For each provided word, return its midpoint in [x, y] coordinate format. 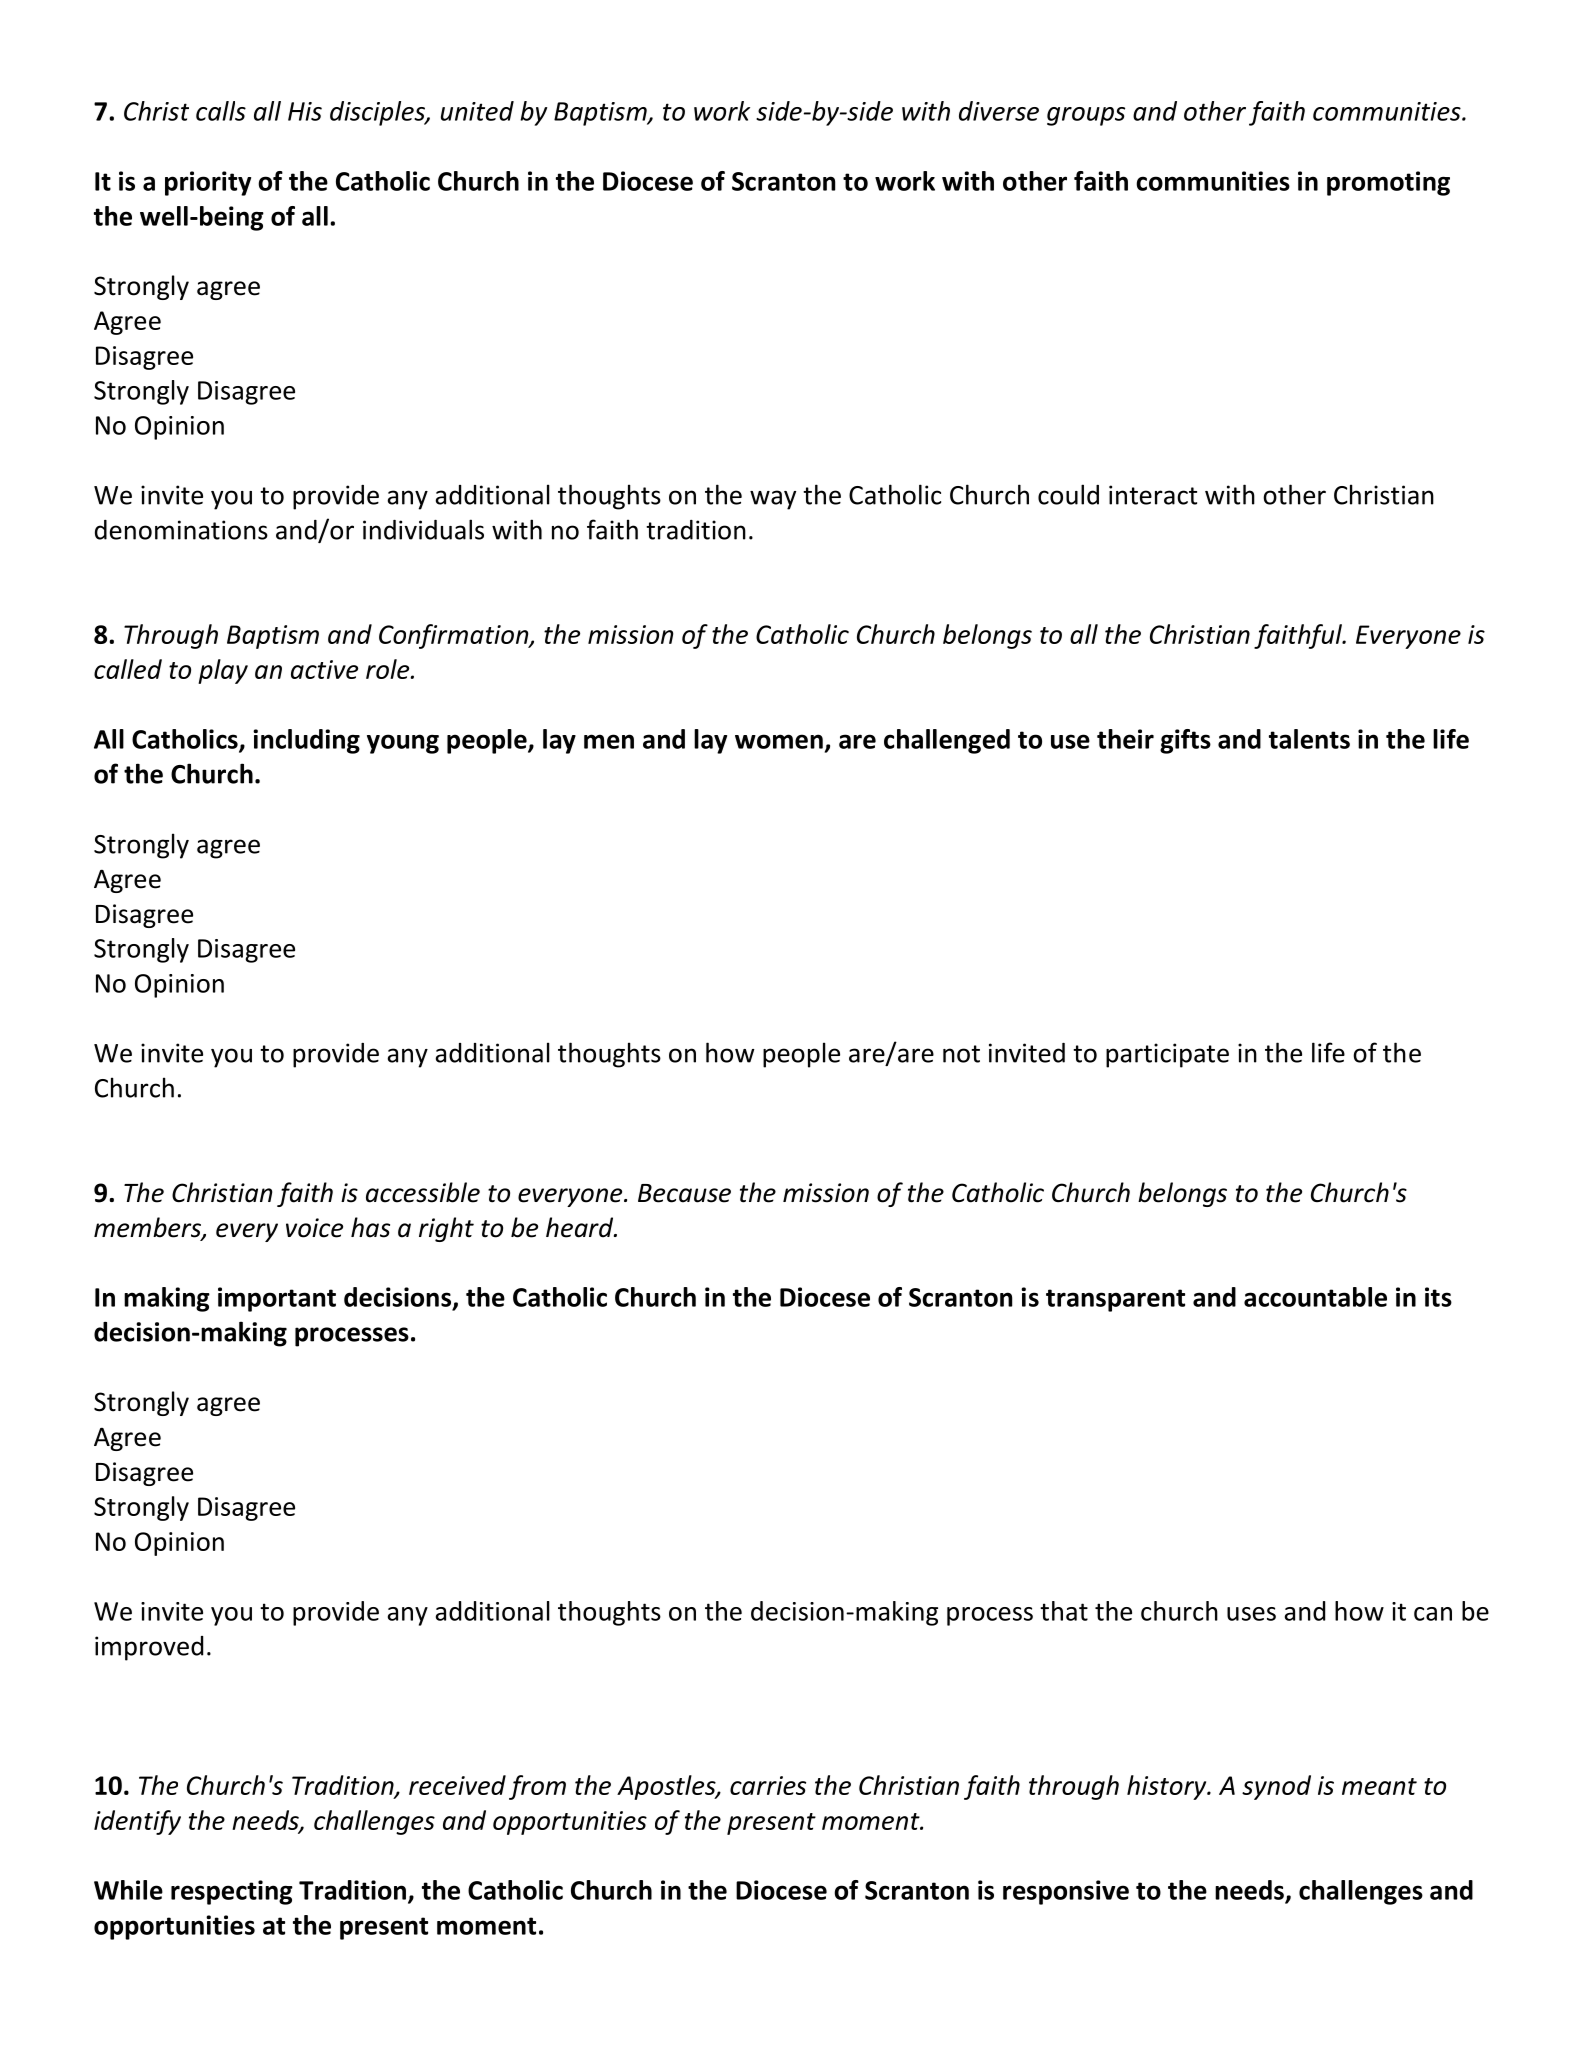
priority [208, 183]
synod [1276, 1787]
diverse [999, 111]
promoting [1388, 183]
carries [768, 1785]
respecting [232, 1892]
